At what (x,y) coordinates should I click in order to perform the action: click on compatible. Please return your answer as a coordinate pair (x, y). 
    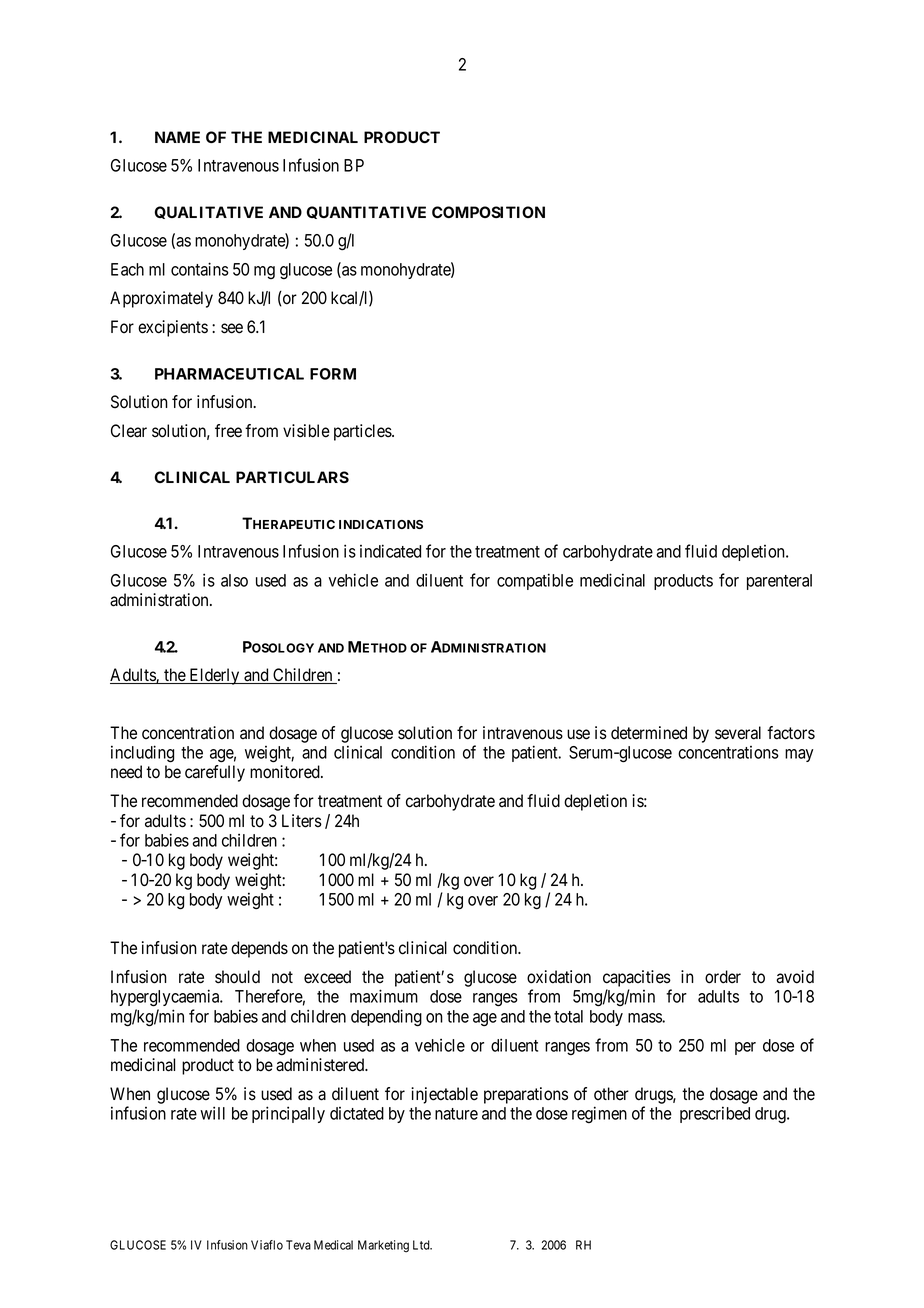
    Looking at the image, I should click on (535, 581).
